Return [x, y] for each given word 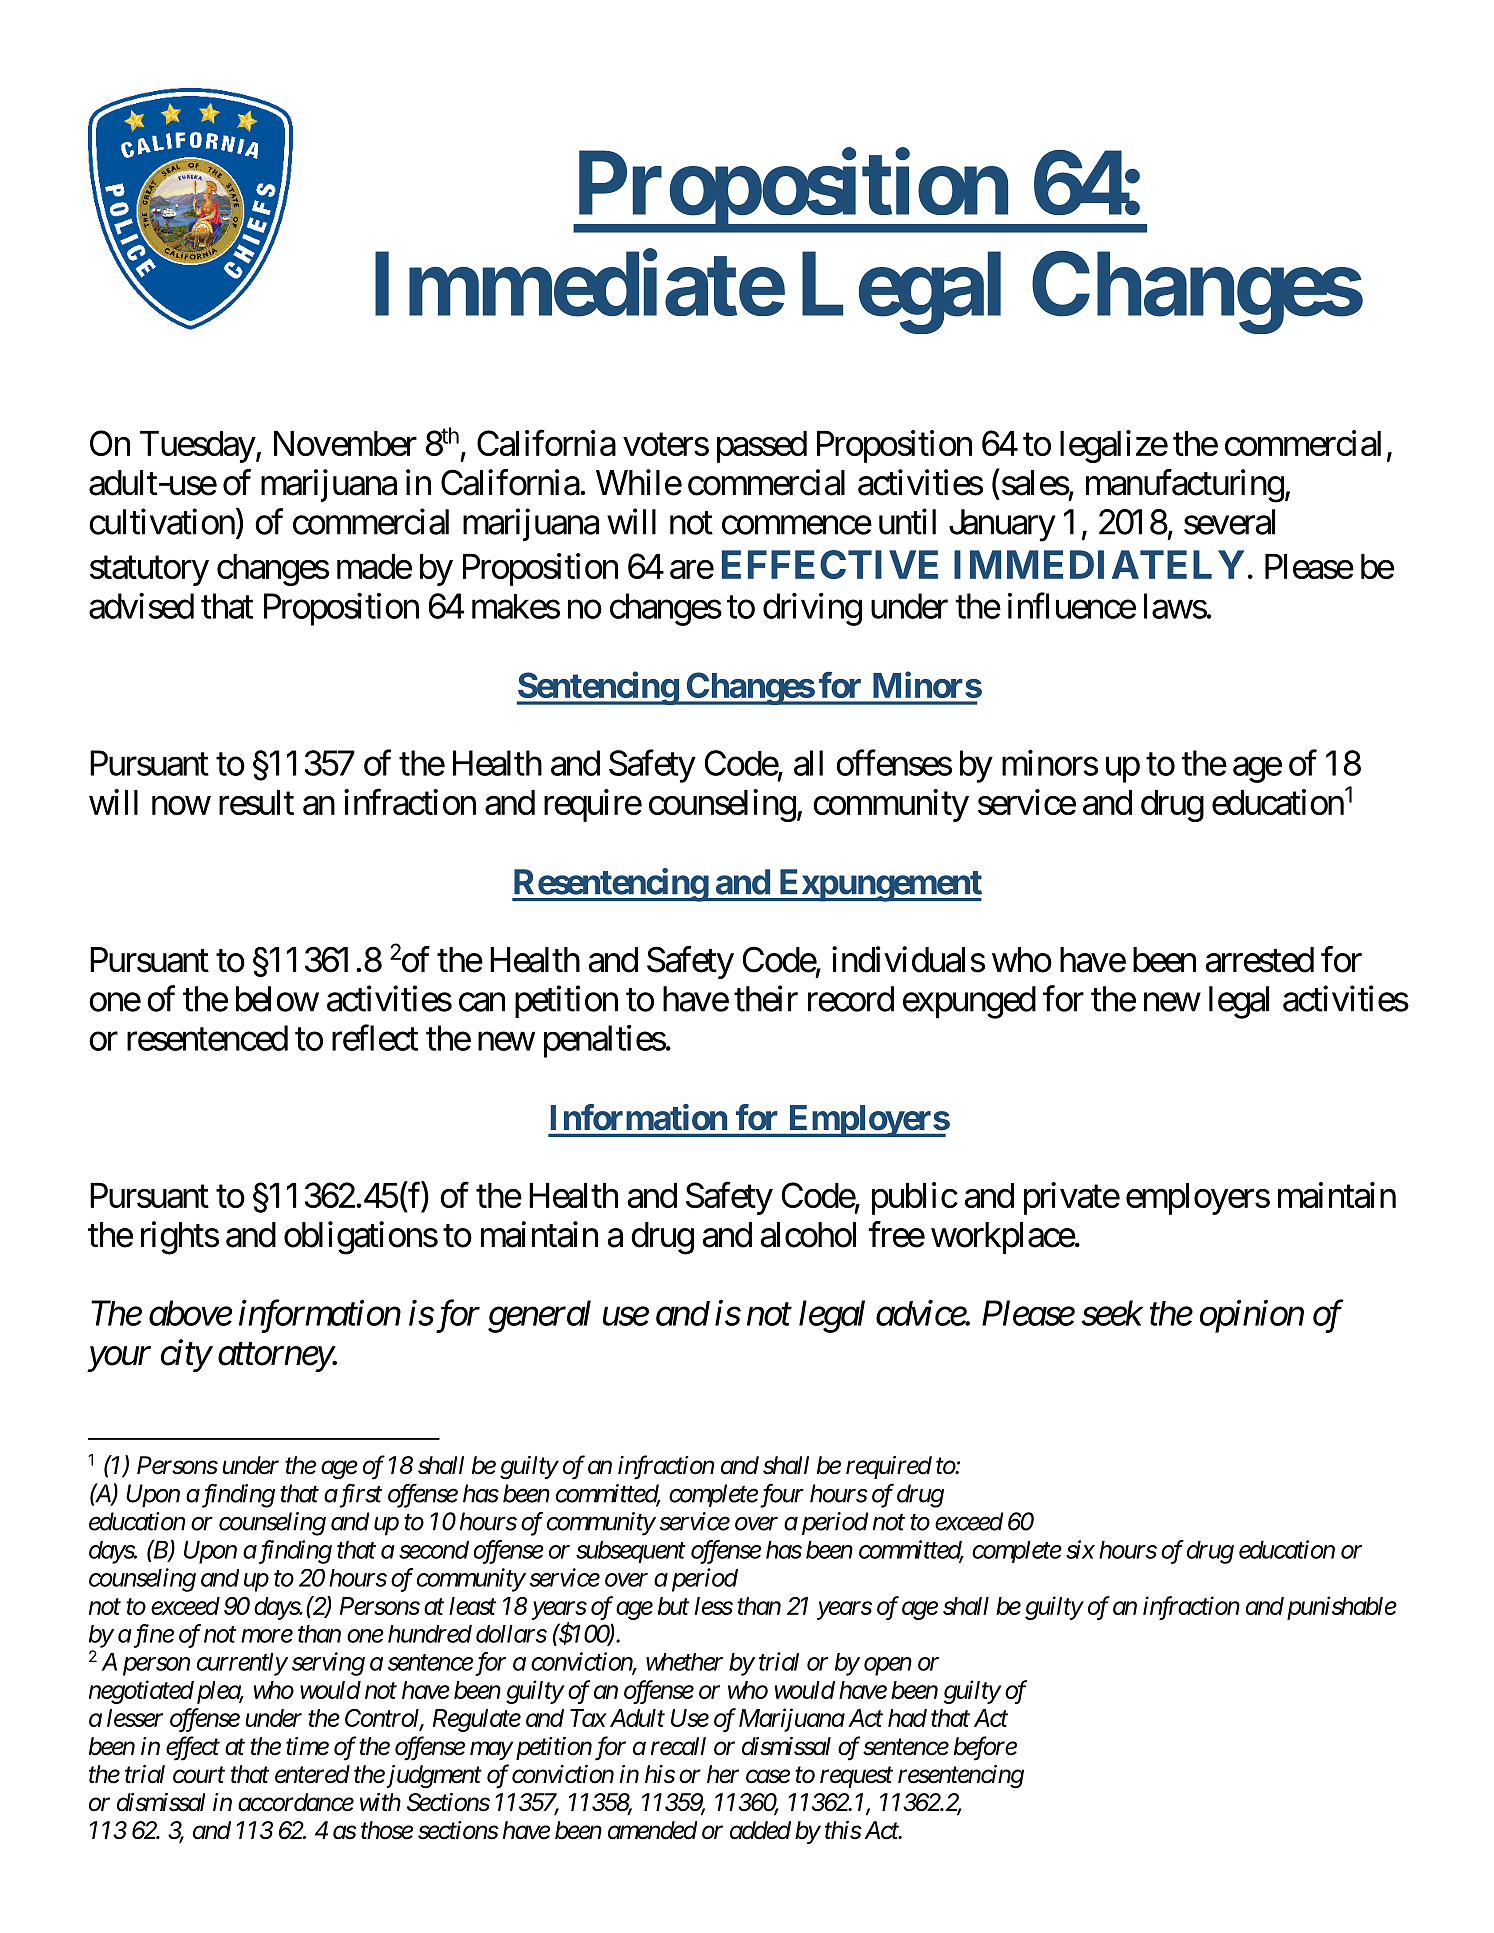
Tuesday [198, 447]
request [856, 1777]
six [1080, 1549]
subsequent [631, 1552]
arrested [1259, 960]
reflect [375, 1038]
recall [678, 1746]
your [119, 1359]
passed [762, 447]
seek [1112, 1313]
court [199, 1775]
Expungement [879, 885]
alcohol [808, 1235]
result [256, 802]
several [1229, 522]
